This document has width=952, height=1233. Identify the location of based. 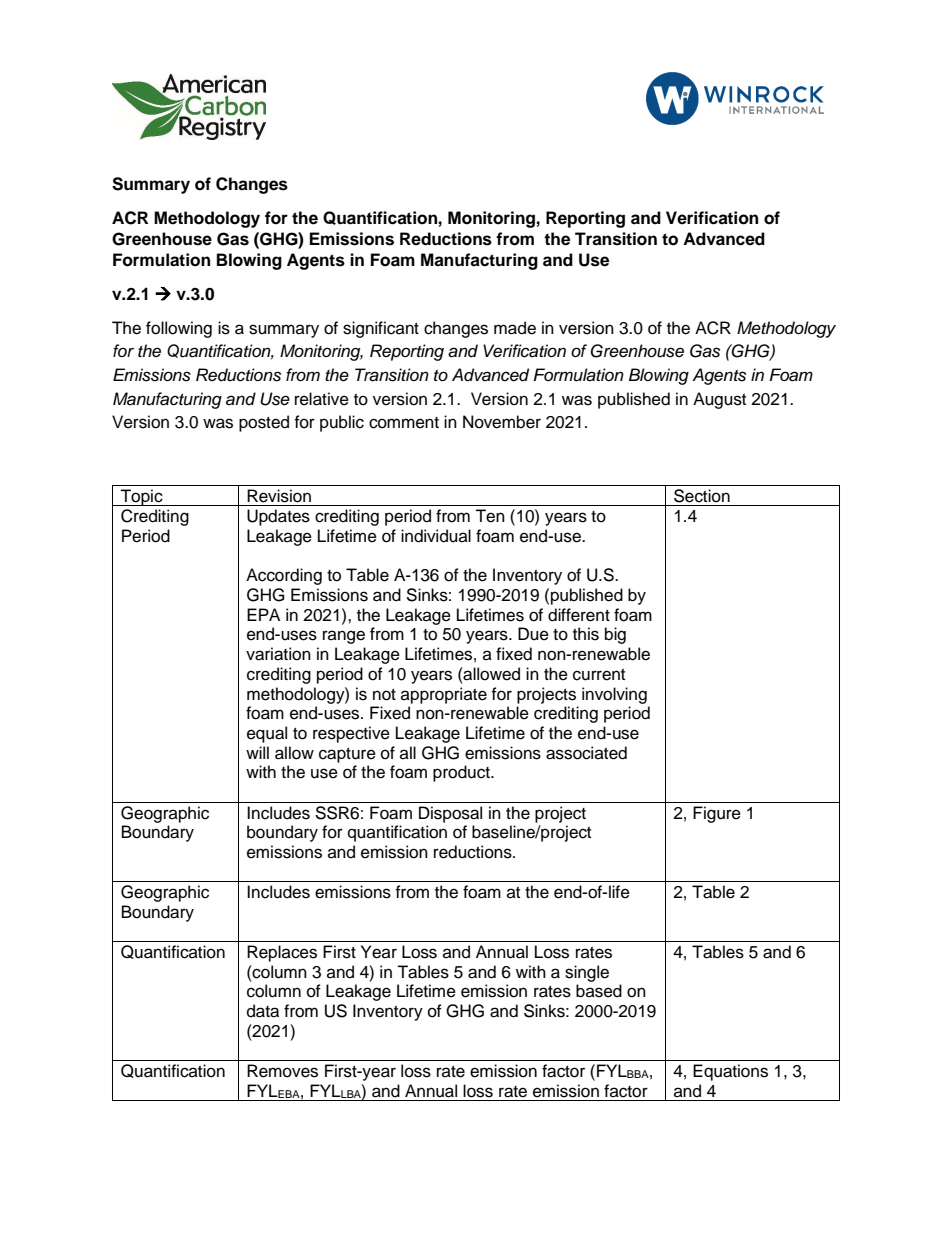
(599, 991).
